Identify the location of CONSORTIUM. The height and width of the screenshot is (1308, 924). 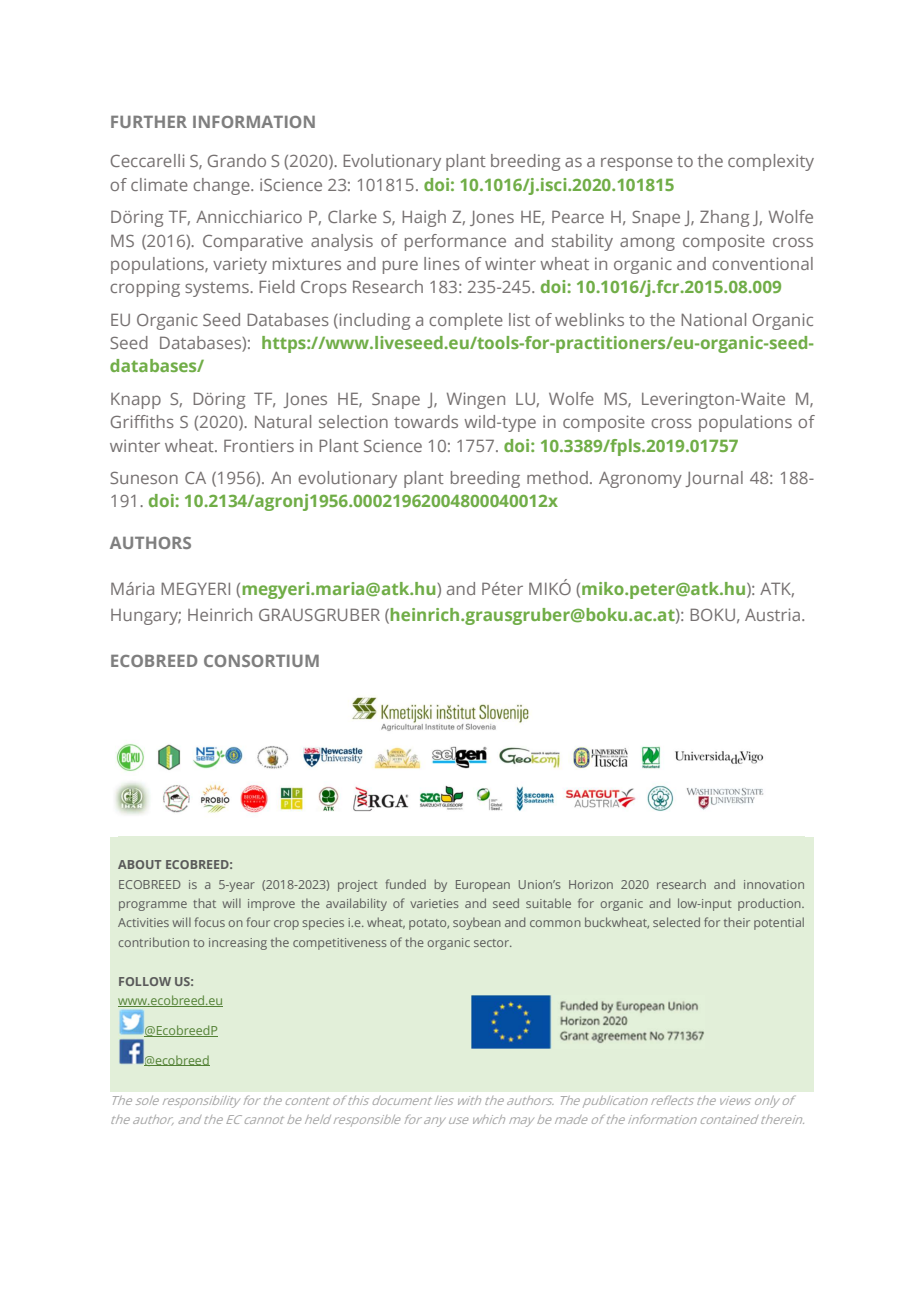
(261, 661).
